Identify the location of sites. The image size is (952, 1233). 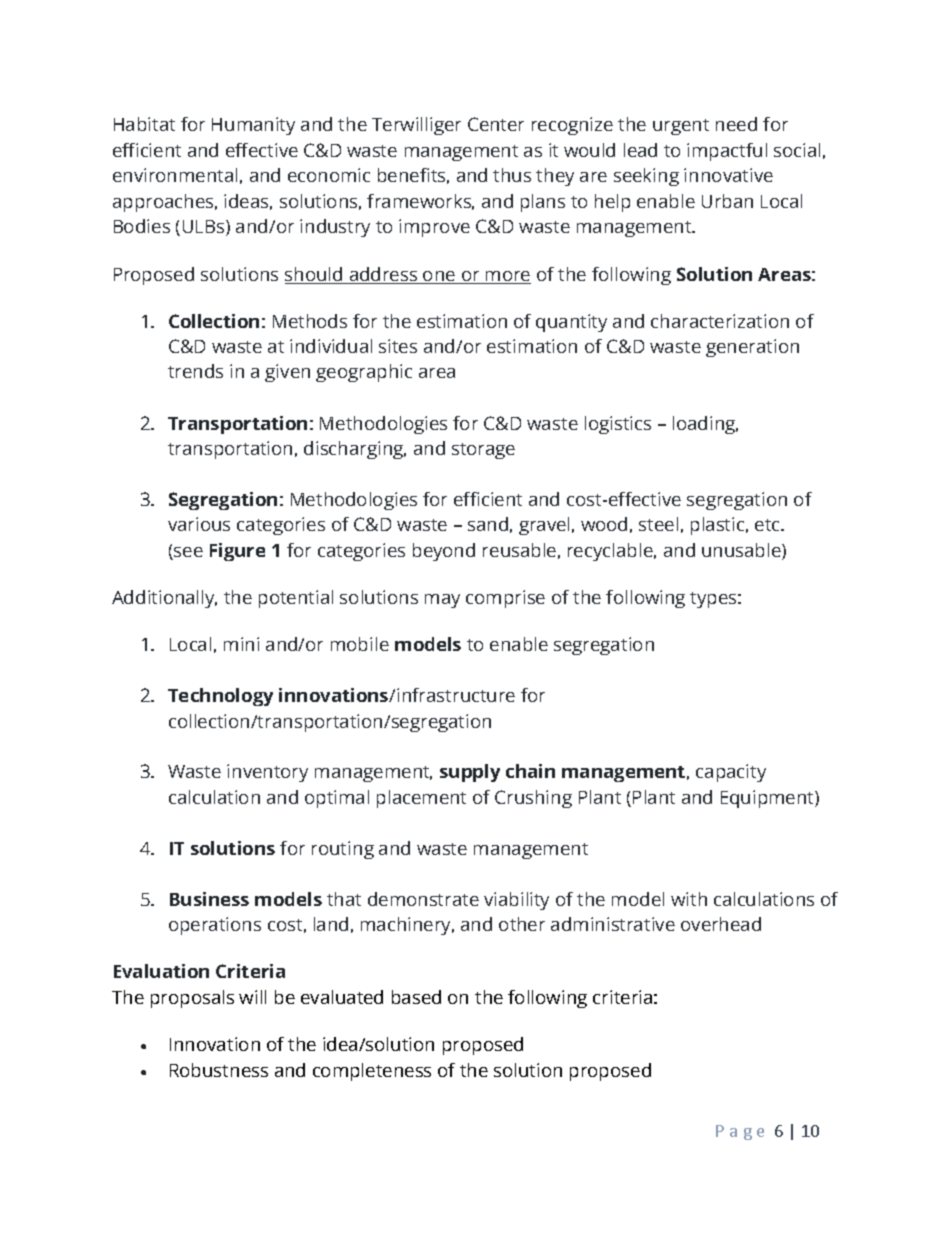
(398, 346).
